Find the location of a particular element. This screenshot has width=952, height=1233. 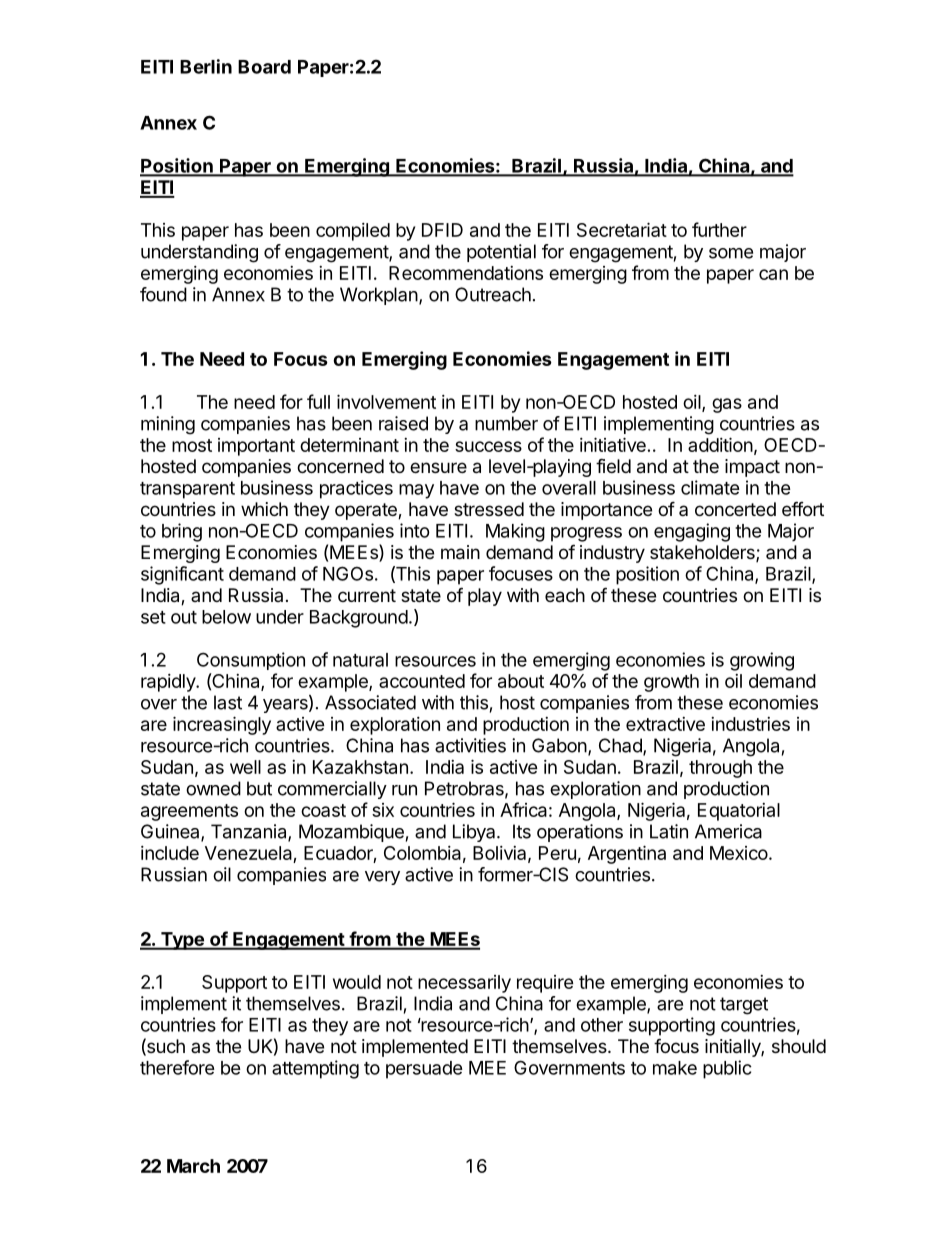

Venezuela is located at coordinates (248, 853).
